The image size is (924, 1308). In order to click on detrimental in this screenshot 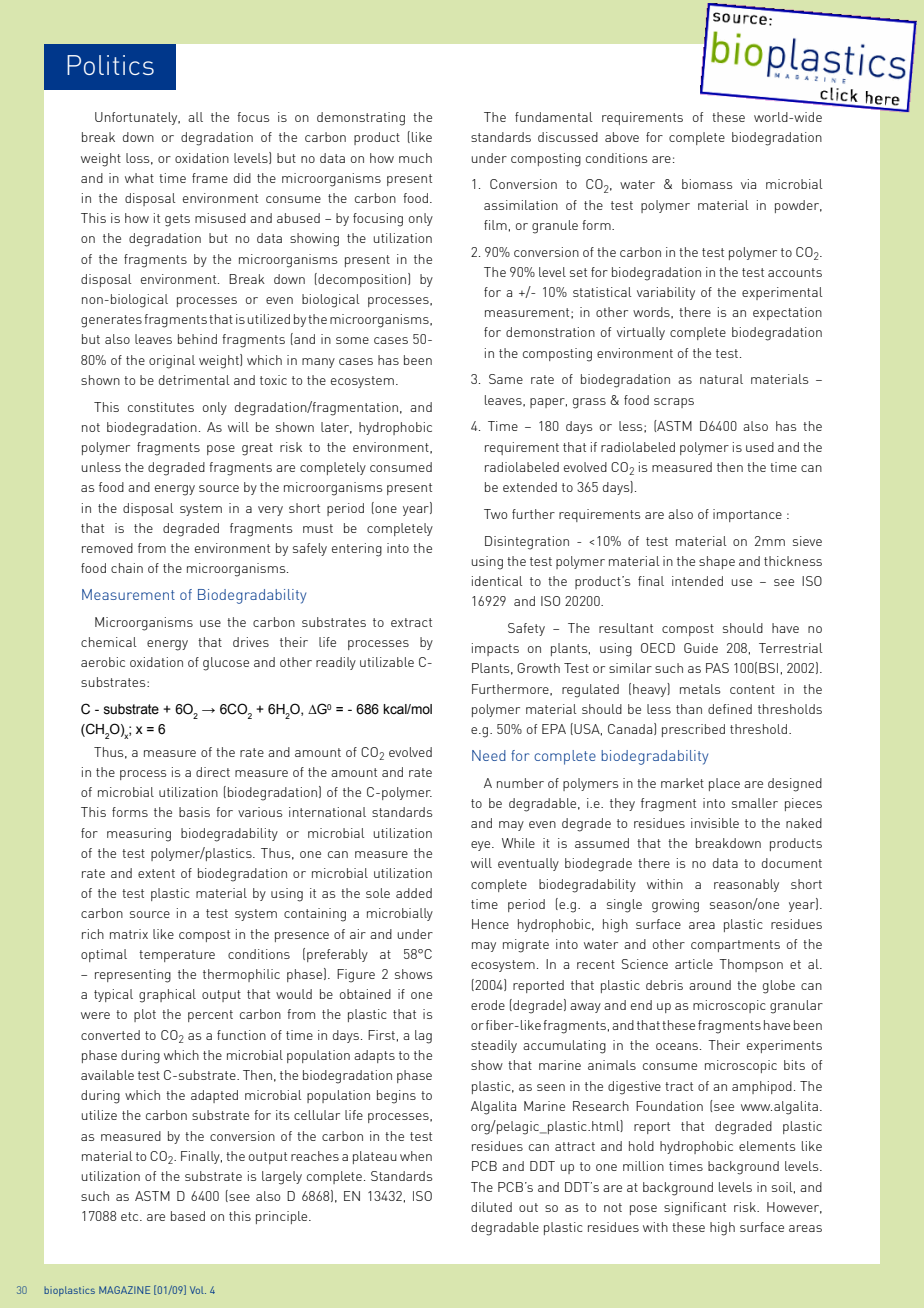, I will do `click(194, 380)`.
